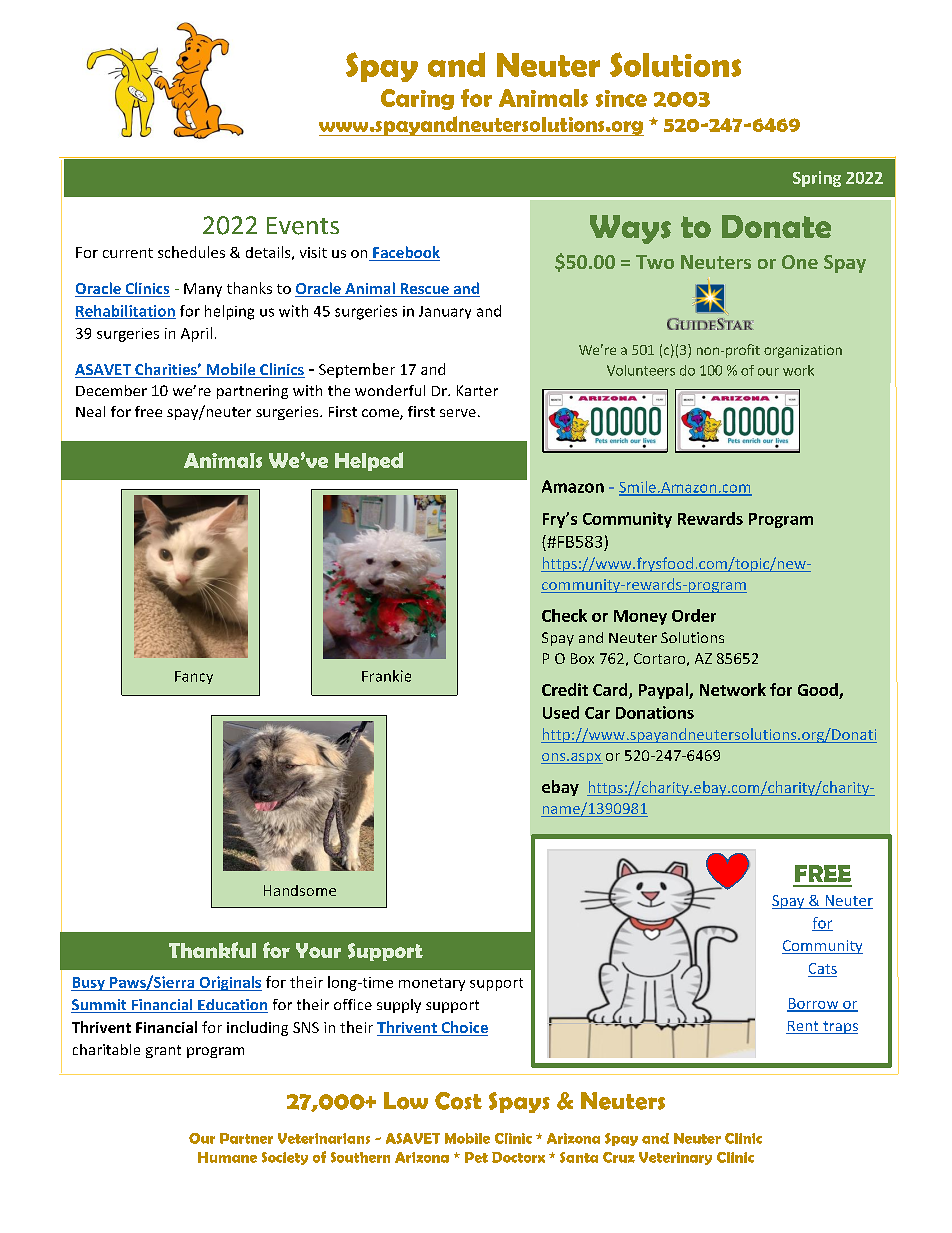 The width and height of the image is (952, 1233). I want to click on schedules, so click(191, 252).
